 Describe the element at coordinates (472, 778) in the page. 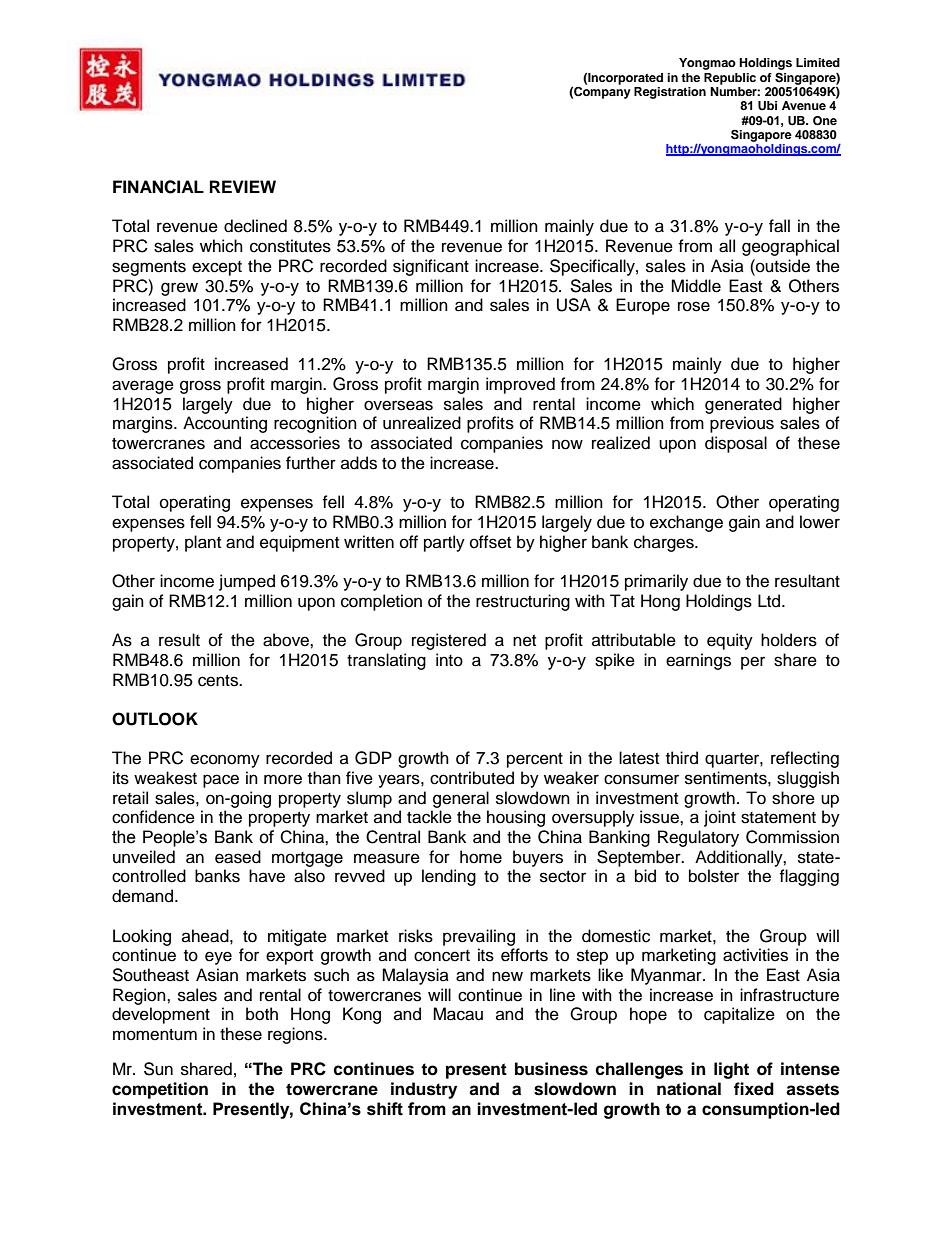

I see `contributed` at that location.
